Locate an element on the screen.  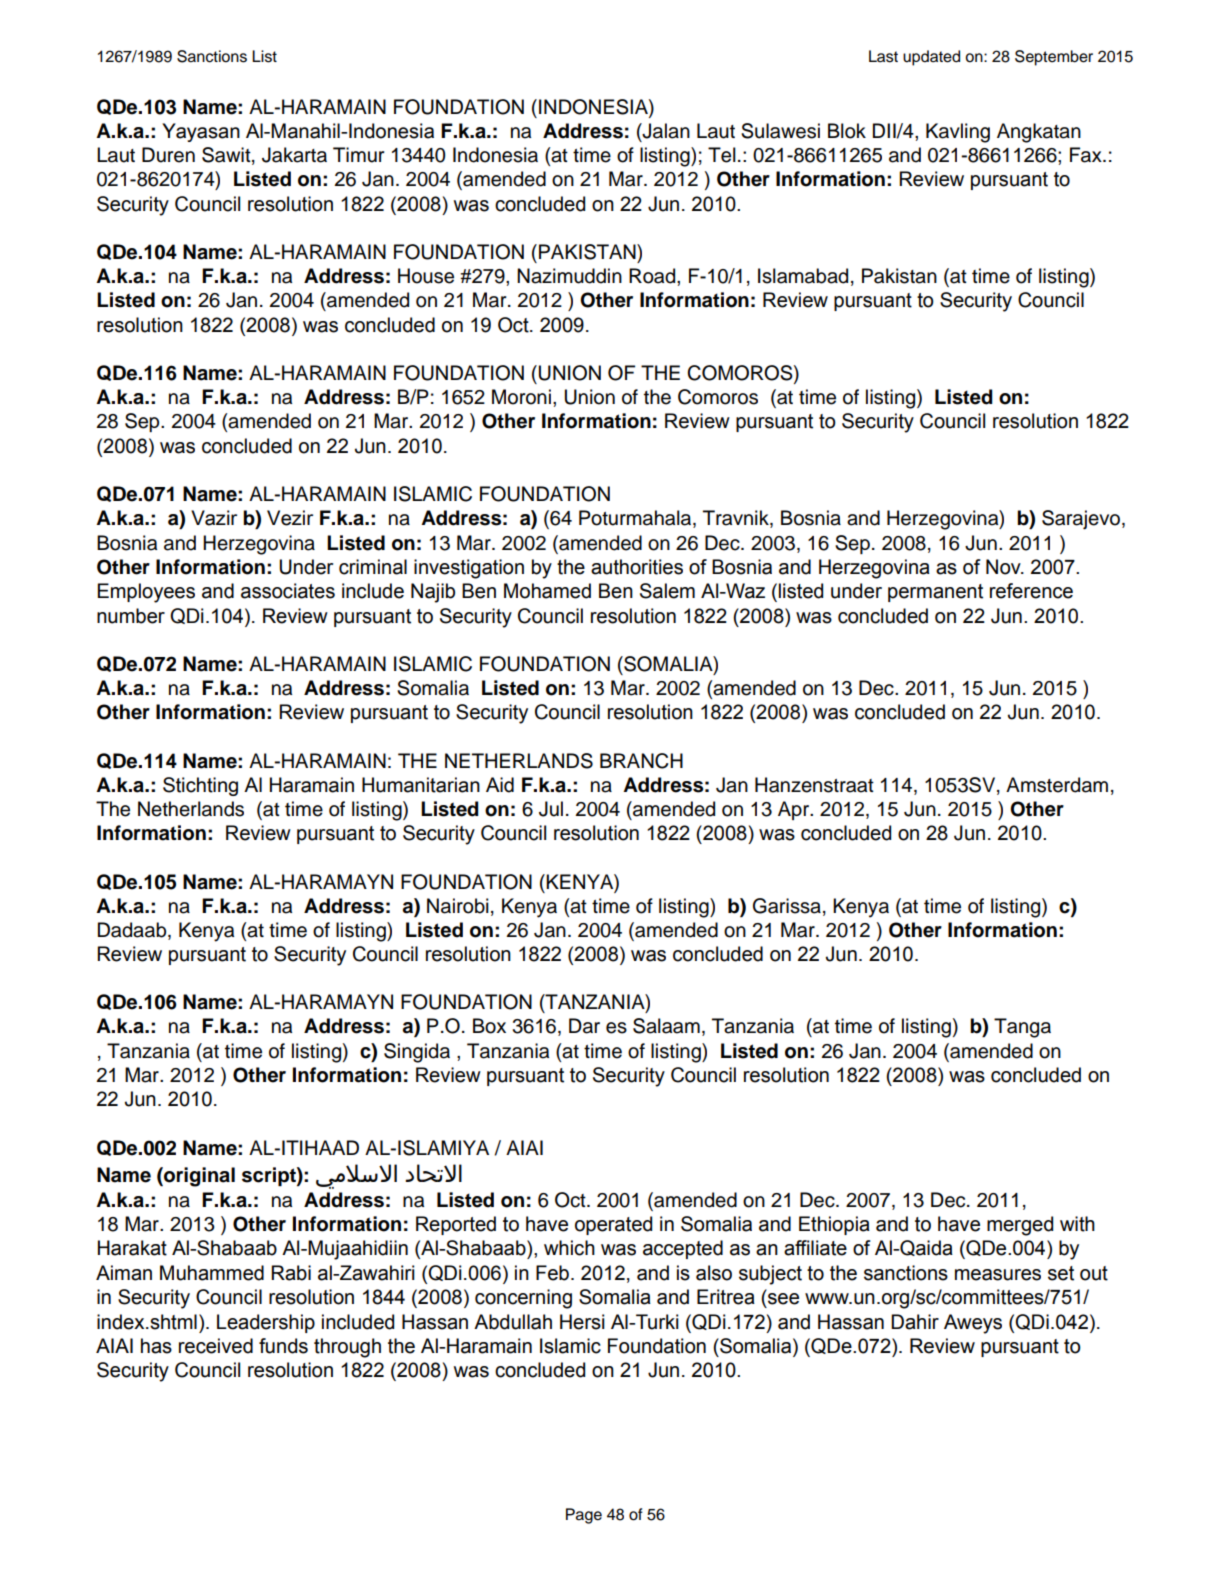
BRANCH is located at coordinates (641, 761).
